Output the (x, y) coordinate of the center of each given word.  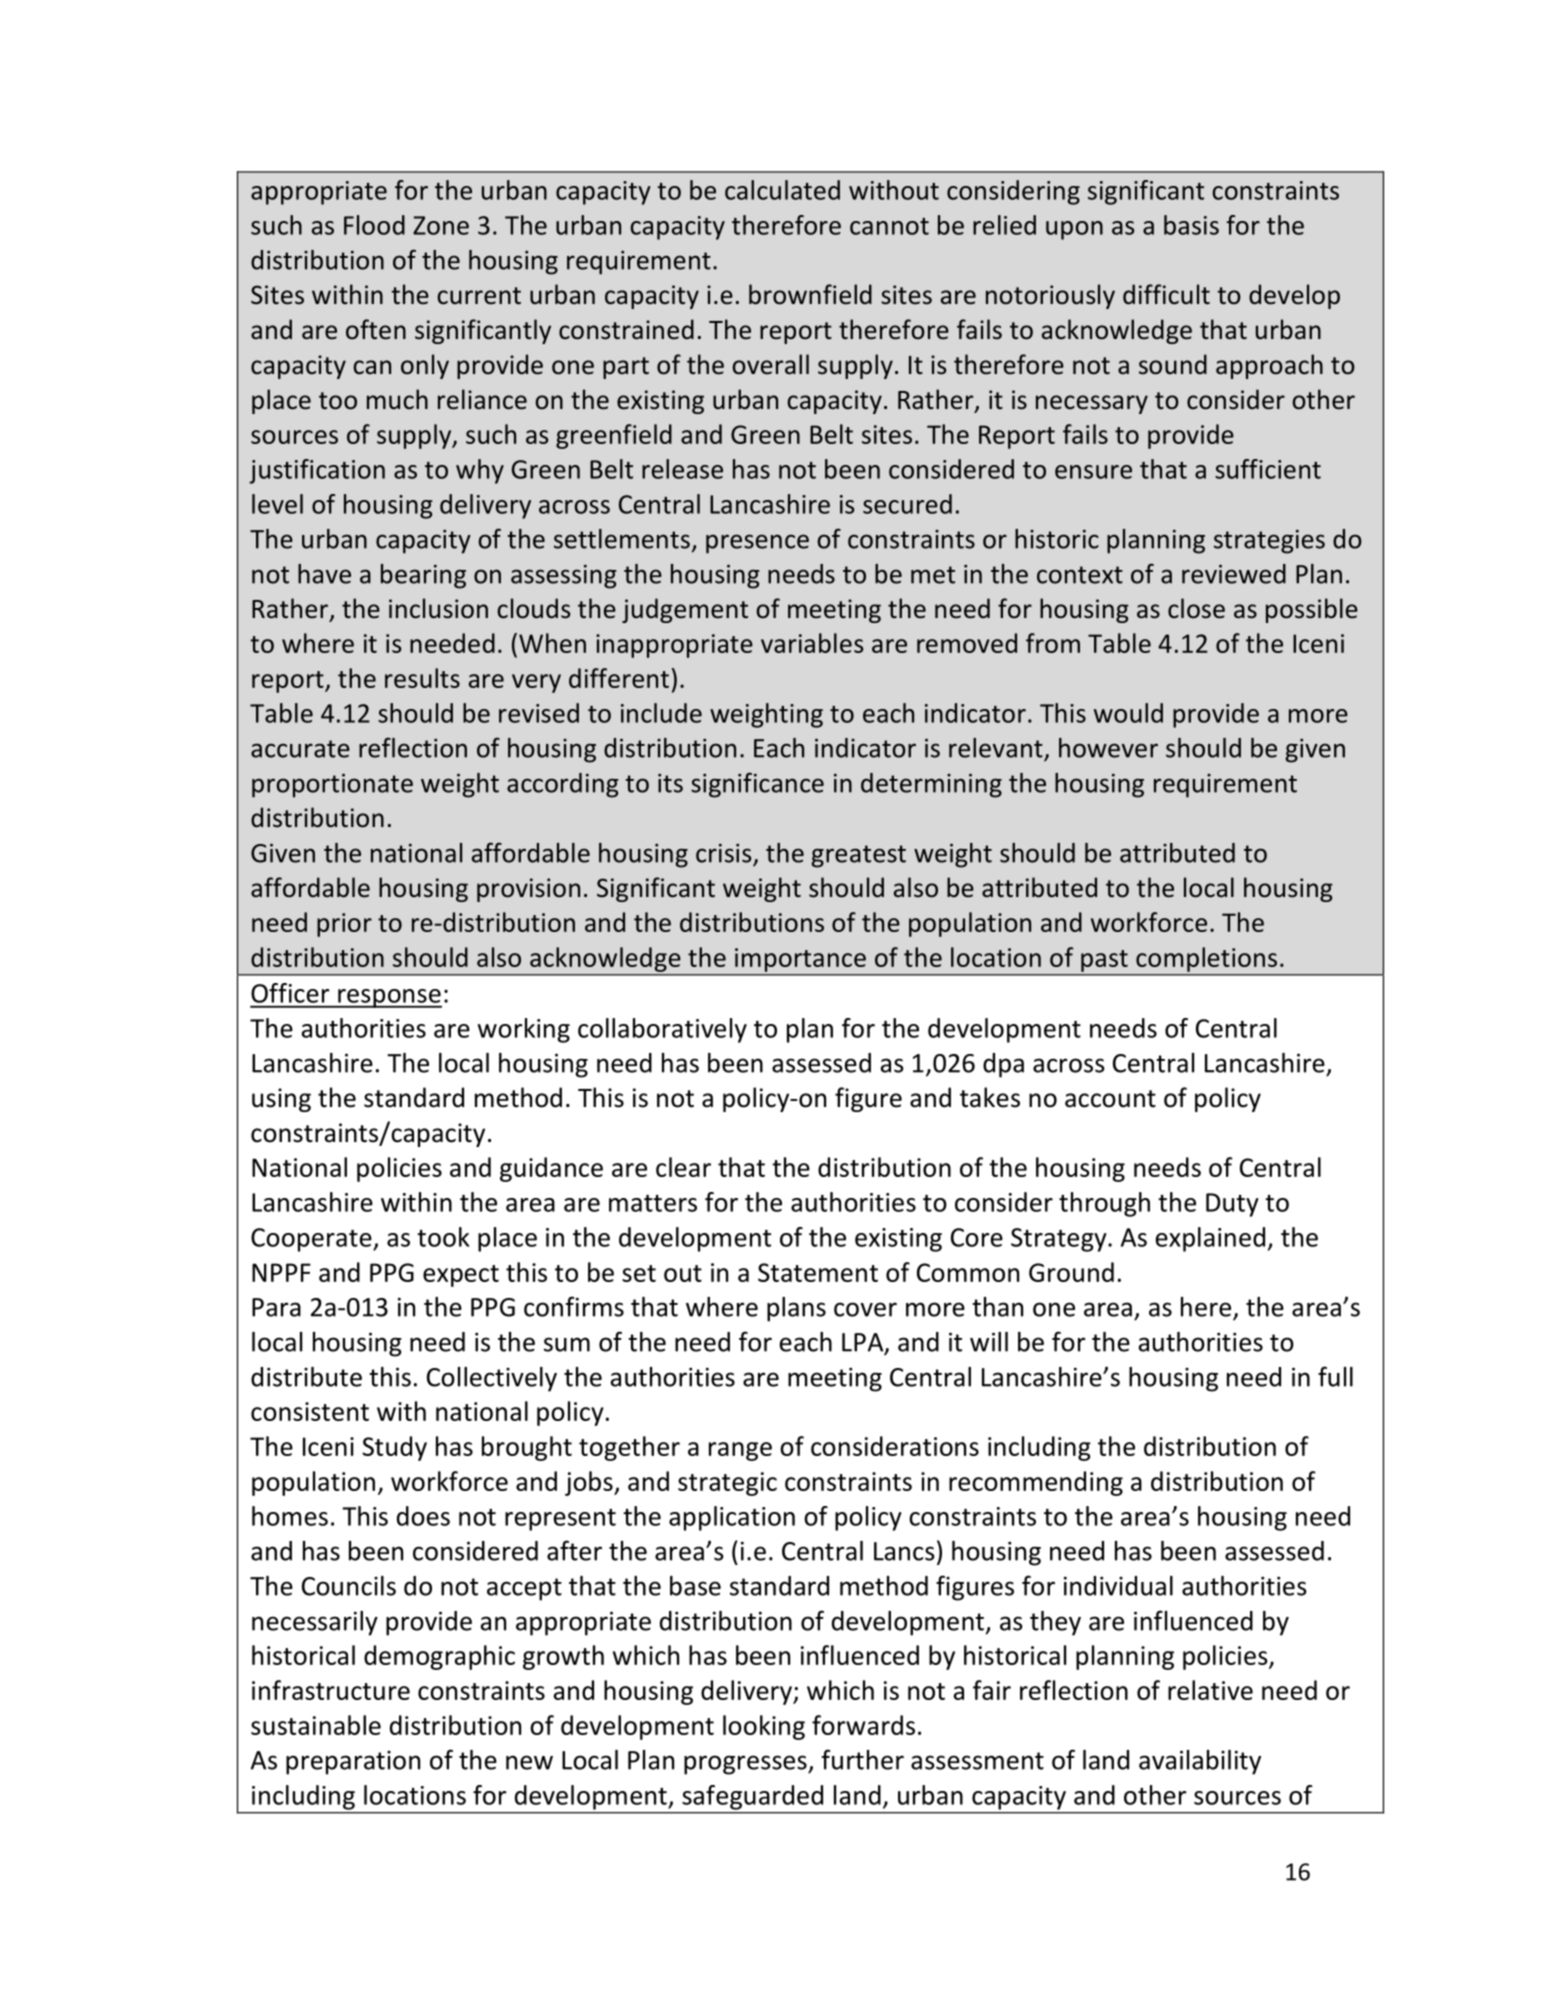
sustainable (316, 1725)
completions (1206, 959)
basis (1191, 225)
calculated (782, 190)
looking (764, 1727)
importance (800, 960)
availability (1200, 1762)
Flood (374, 225)
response (389, 998)
